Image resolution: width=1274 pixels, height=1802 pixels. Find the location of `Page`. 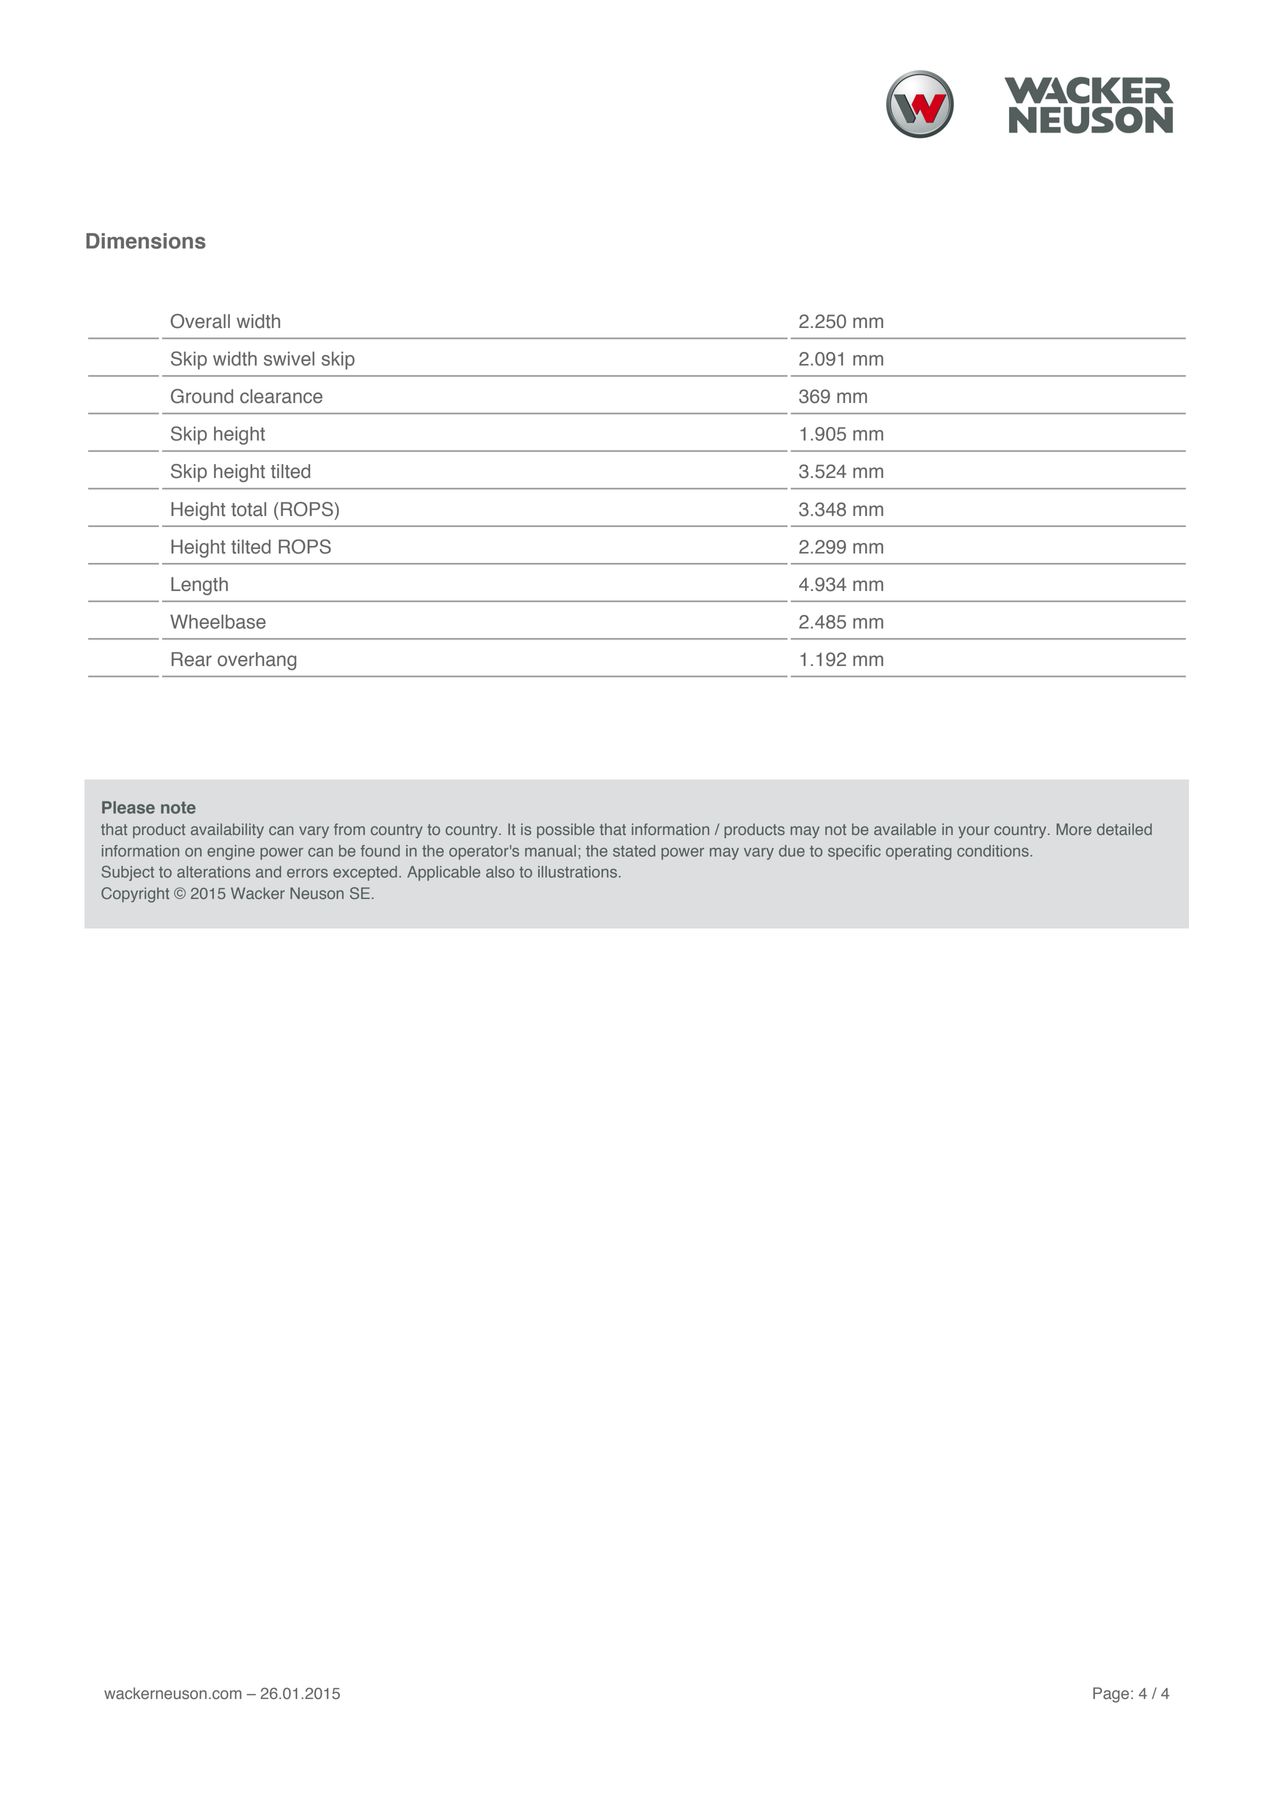

Page is located at coordinates (1111, 1695).
